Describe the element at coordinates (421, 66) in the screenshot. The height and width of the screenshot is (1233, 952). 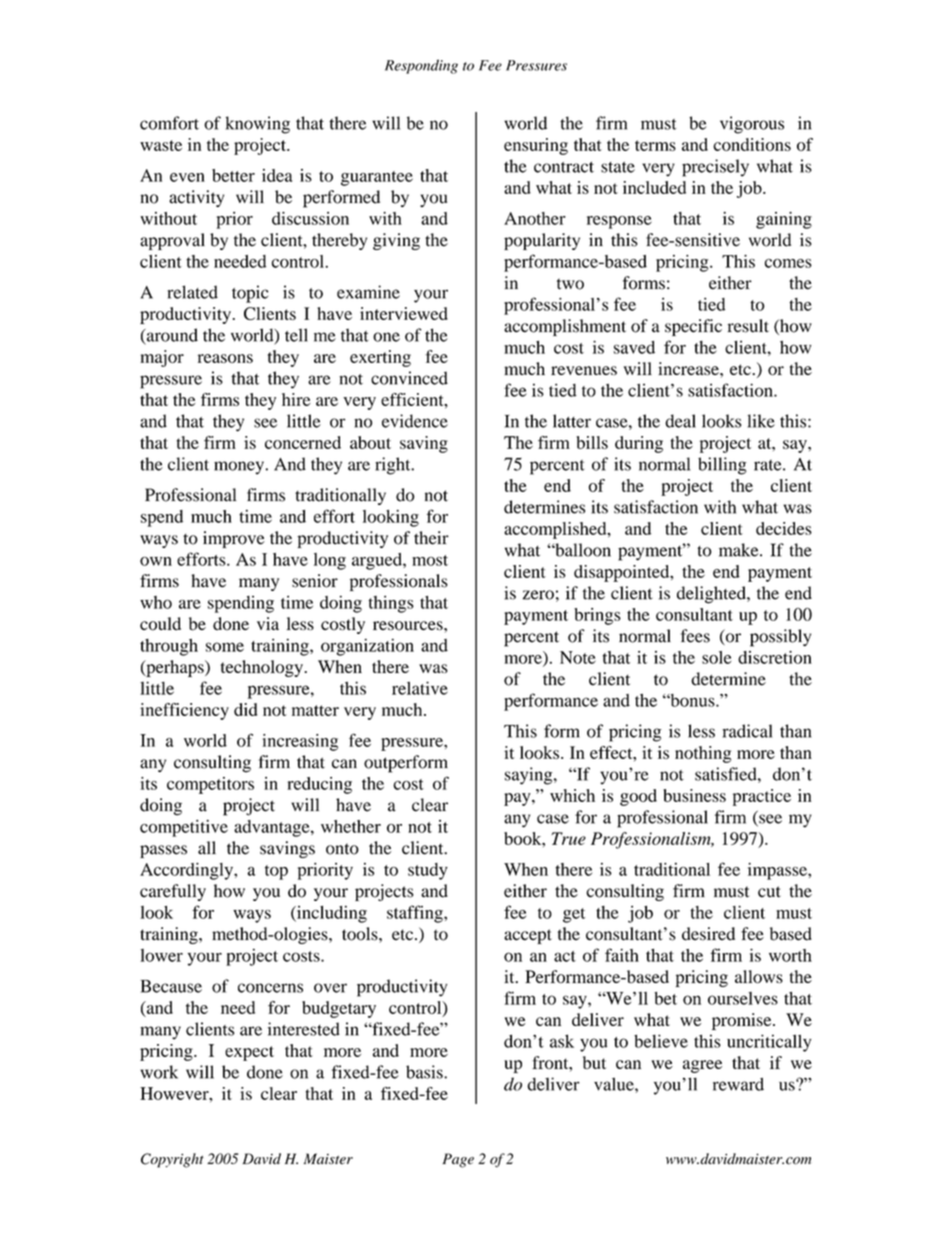
I see `Responding` at that location.
